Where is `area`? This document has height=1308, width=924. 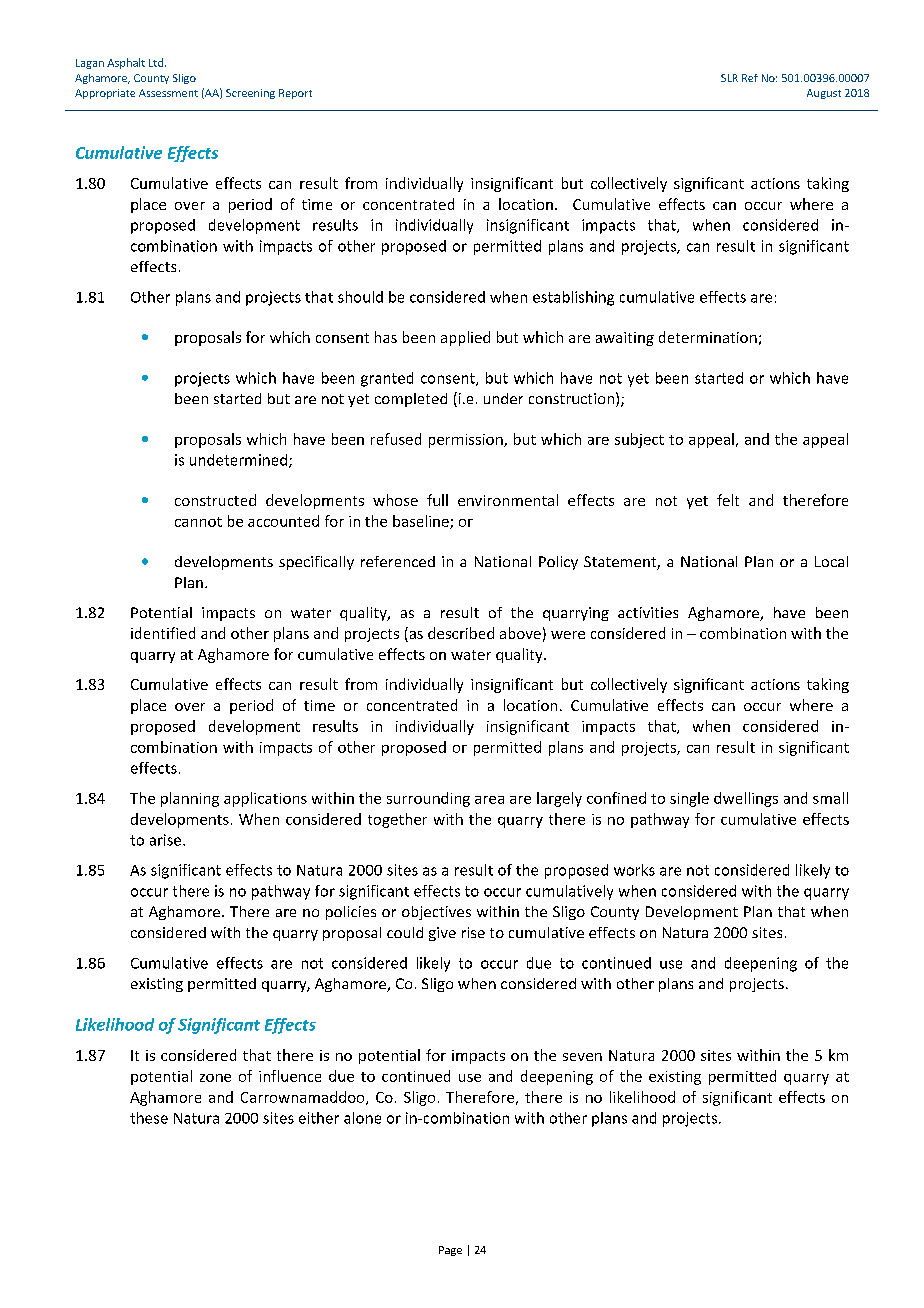
area is located at coordinates (489, 800).
